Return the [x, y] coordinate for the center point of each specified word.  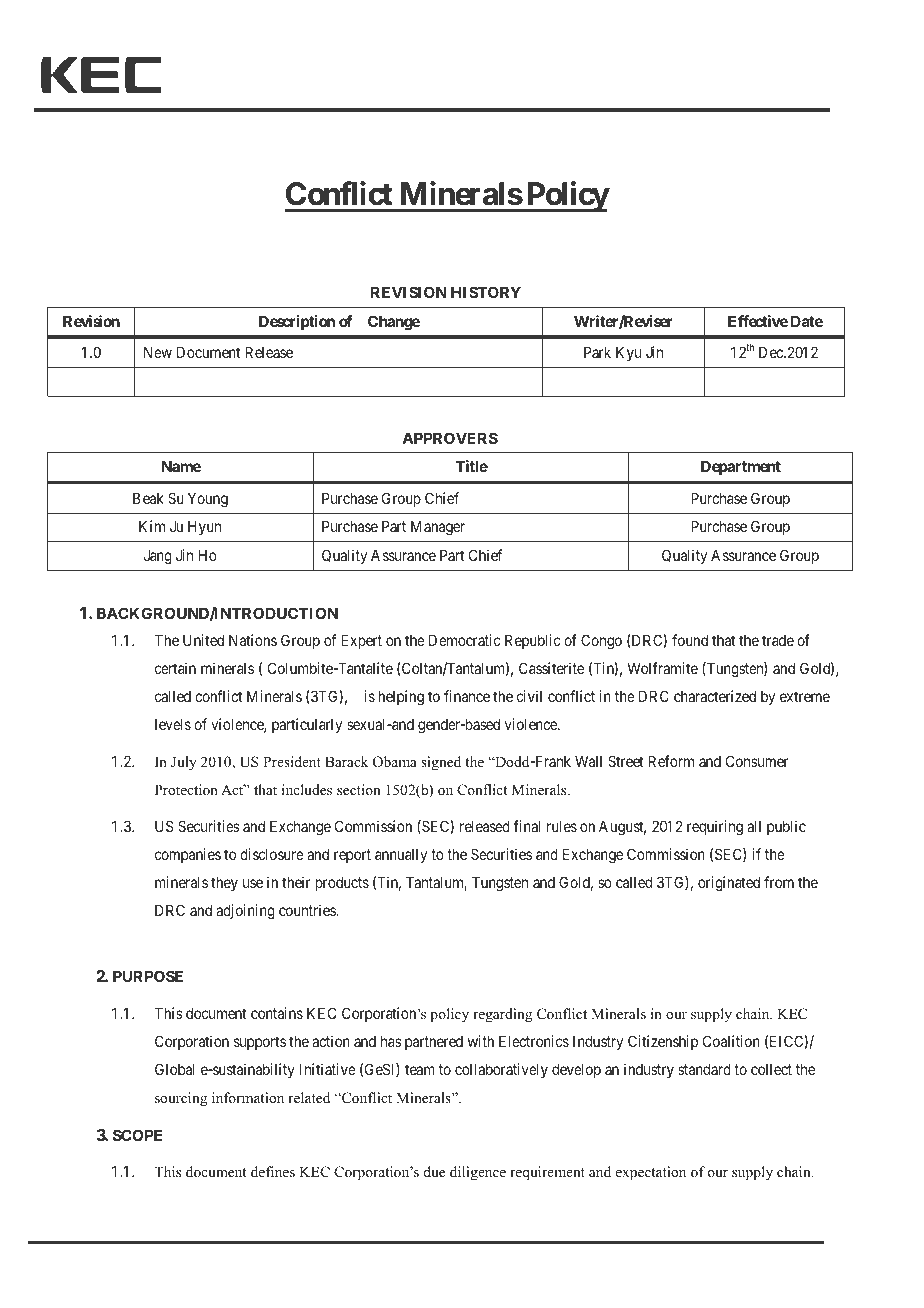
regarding [502, 1015]
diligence [478, 1173]
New [158, 352]
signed [441, 763]
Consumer [757, 761]
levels [173, 724]
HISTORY [486, 292]
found [690, 640]
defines [273, 1171]
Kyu [628, 353]
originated [729, 884]
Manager [438, 528]
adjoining [245, 912]
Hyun [204, 527]
